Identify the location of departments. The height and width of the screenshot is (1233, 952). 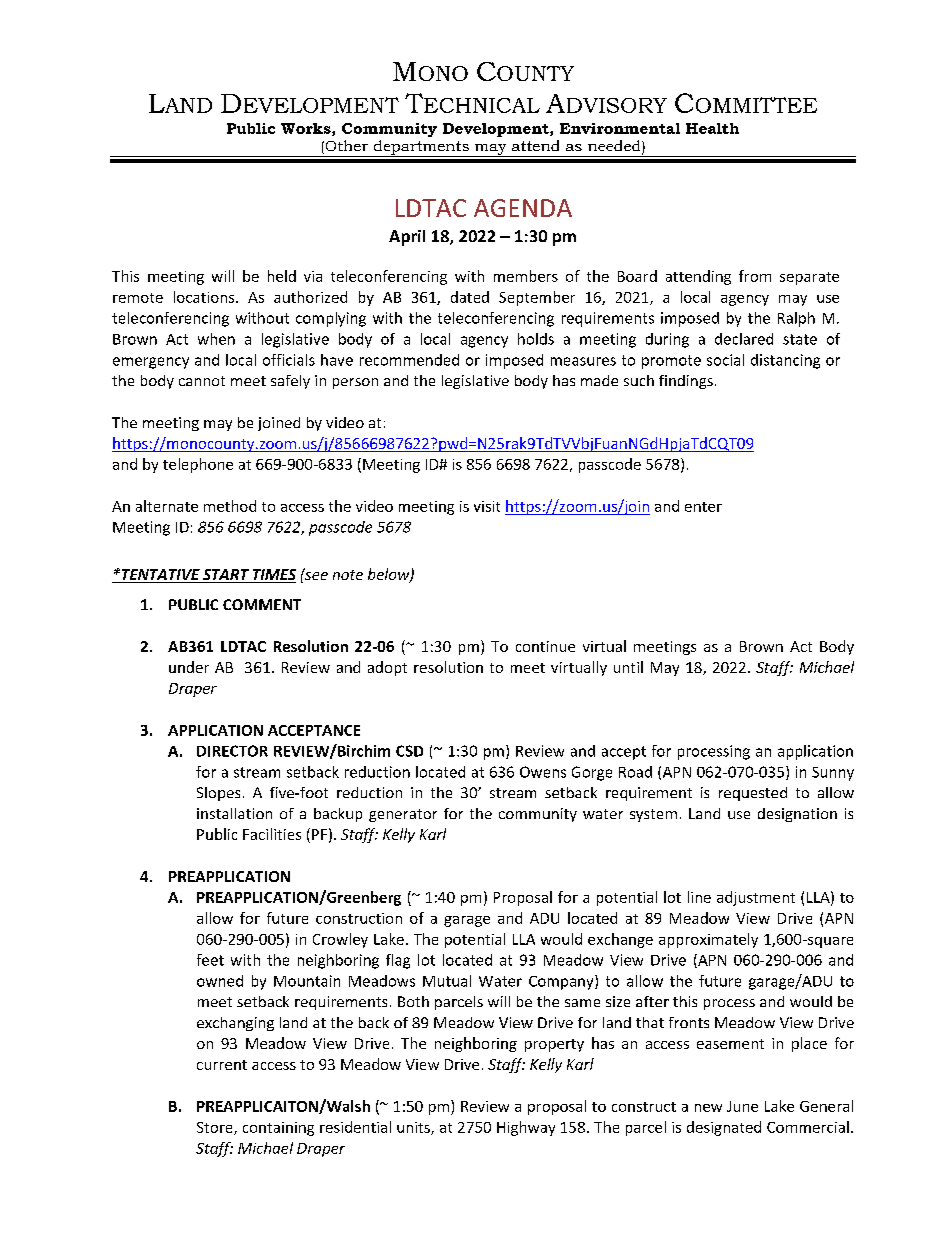
(421, 148).
